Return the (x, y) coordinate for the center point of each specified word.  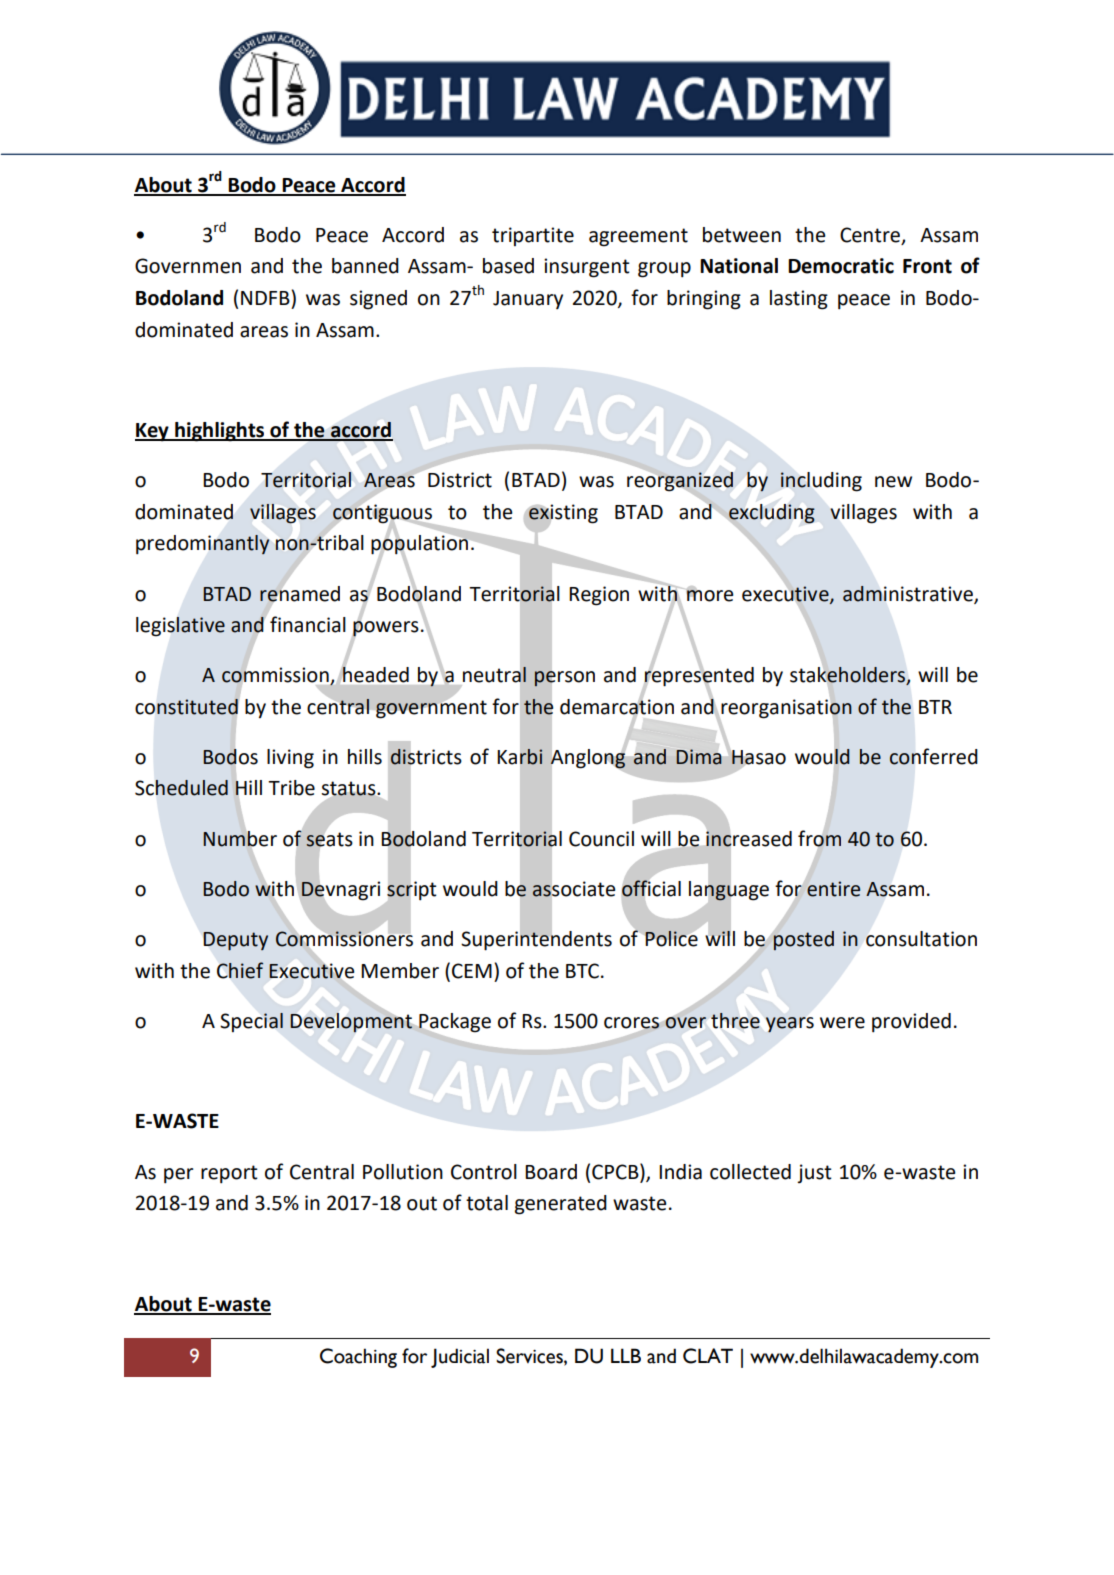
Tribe (291, 788)
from (819, 838)
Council (601, 839)
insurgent (587, 268)
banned (365, 266)
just (814, 1173)
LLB (626, 1355)
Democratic (841, 266)
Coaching (358, 1358)
